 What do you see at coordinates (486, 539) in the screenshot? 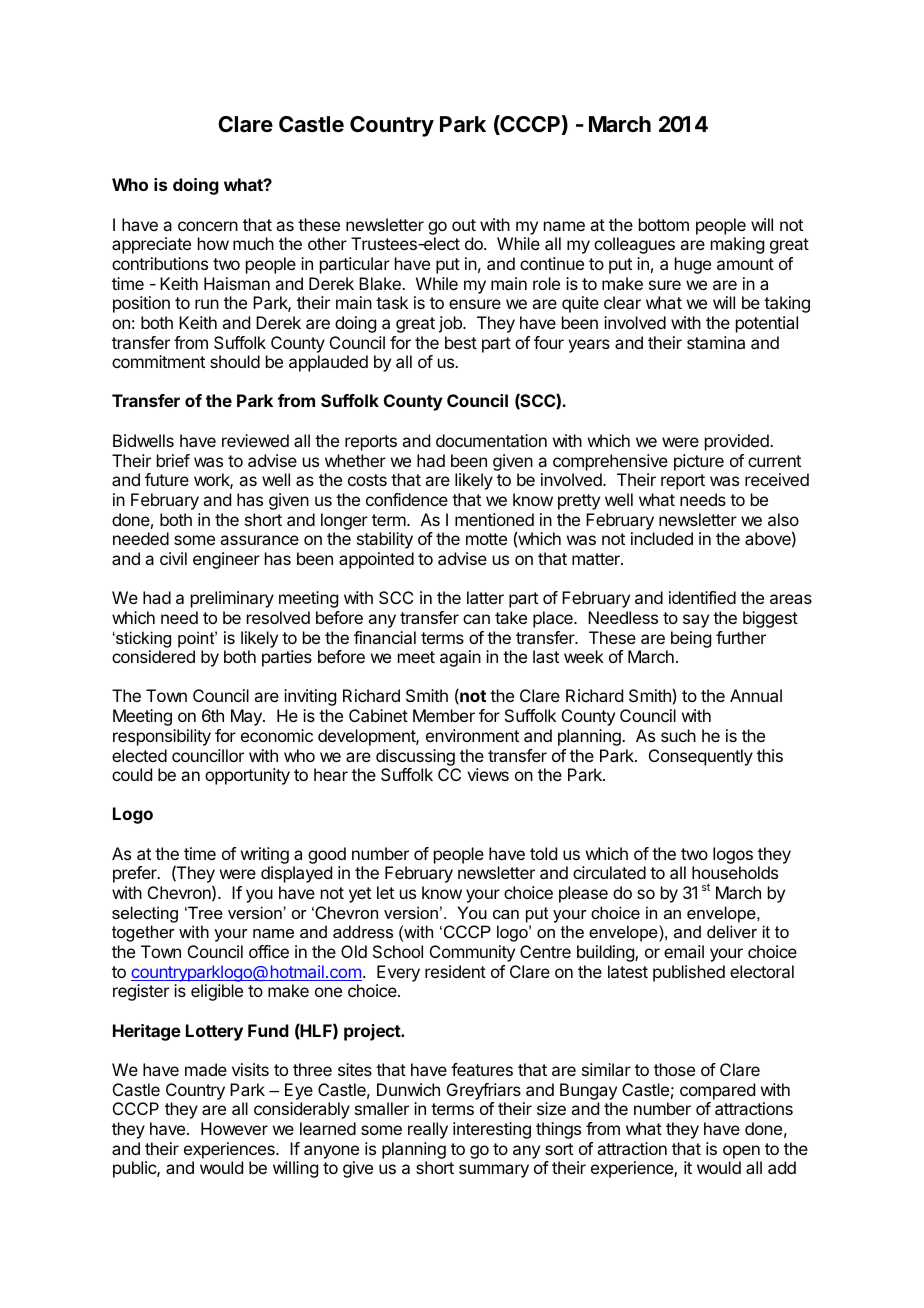
I see `motte` at bounding box center [486, 539].
